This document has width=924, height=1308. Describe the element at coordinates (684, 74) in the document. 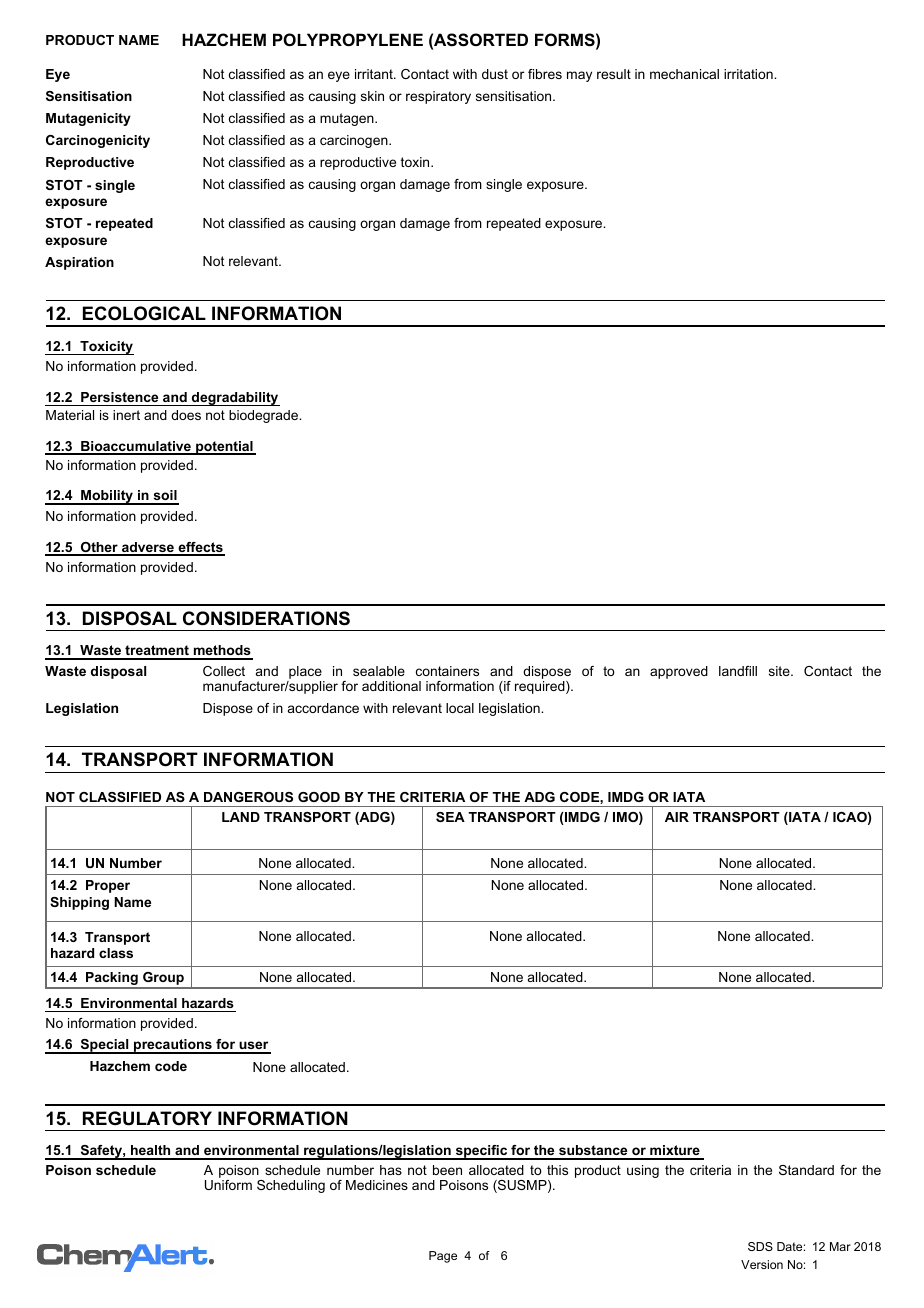

I see `mechanical` at that location.
